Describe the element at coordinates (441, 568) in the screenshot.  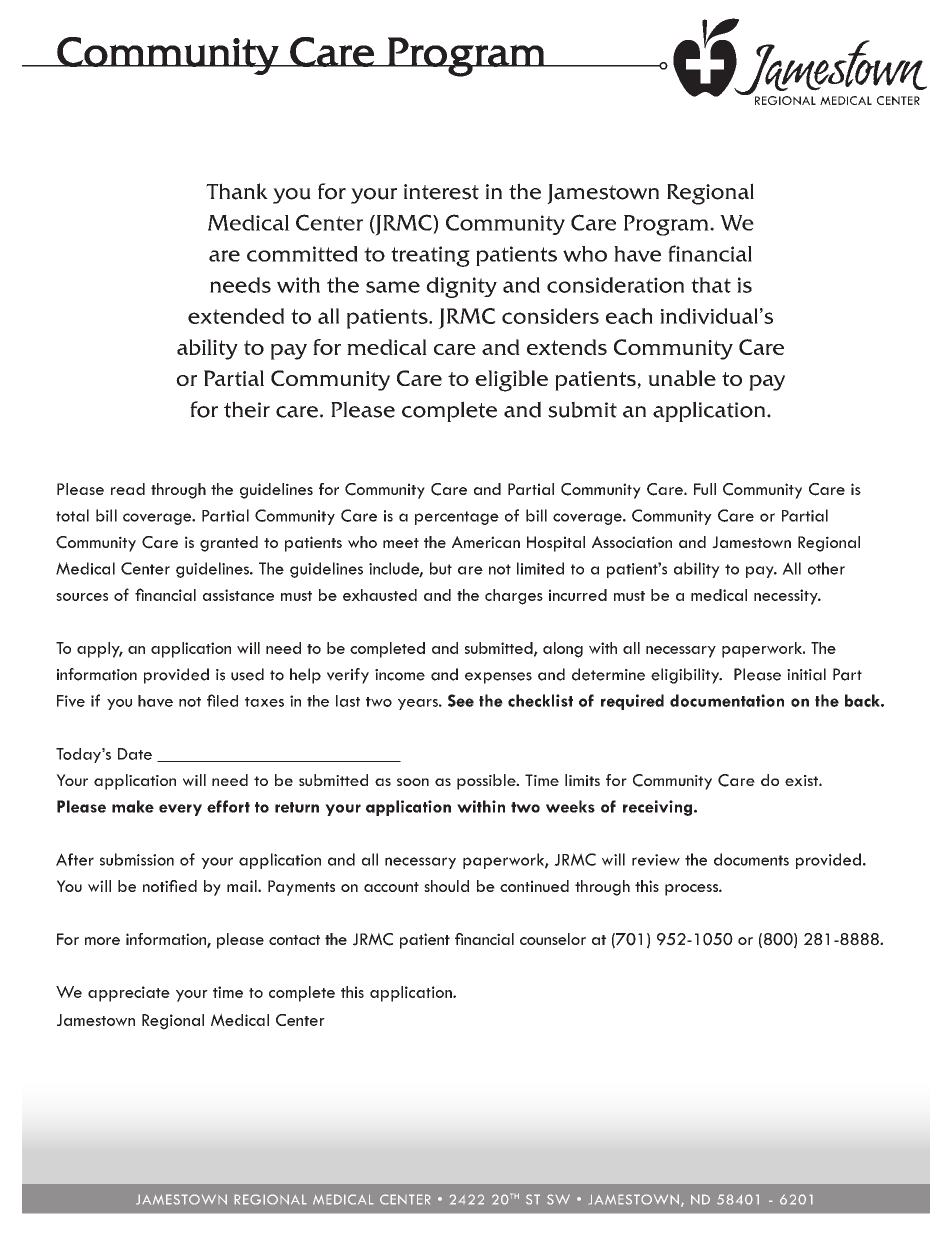
I see `but` at that location.
